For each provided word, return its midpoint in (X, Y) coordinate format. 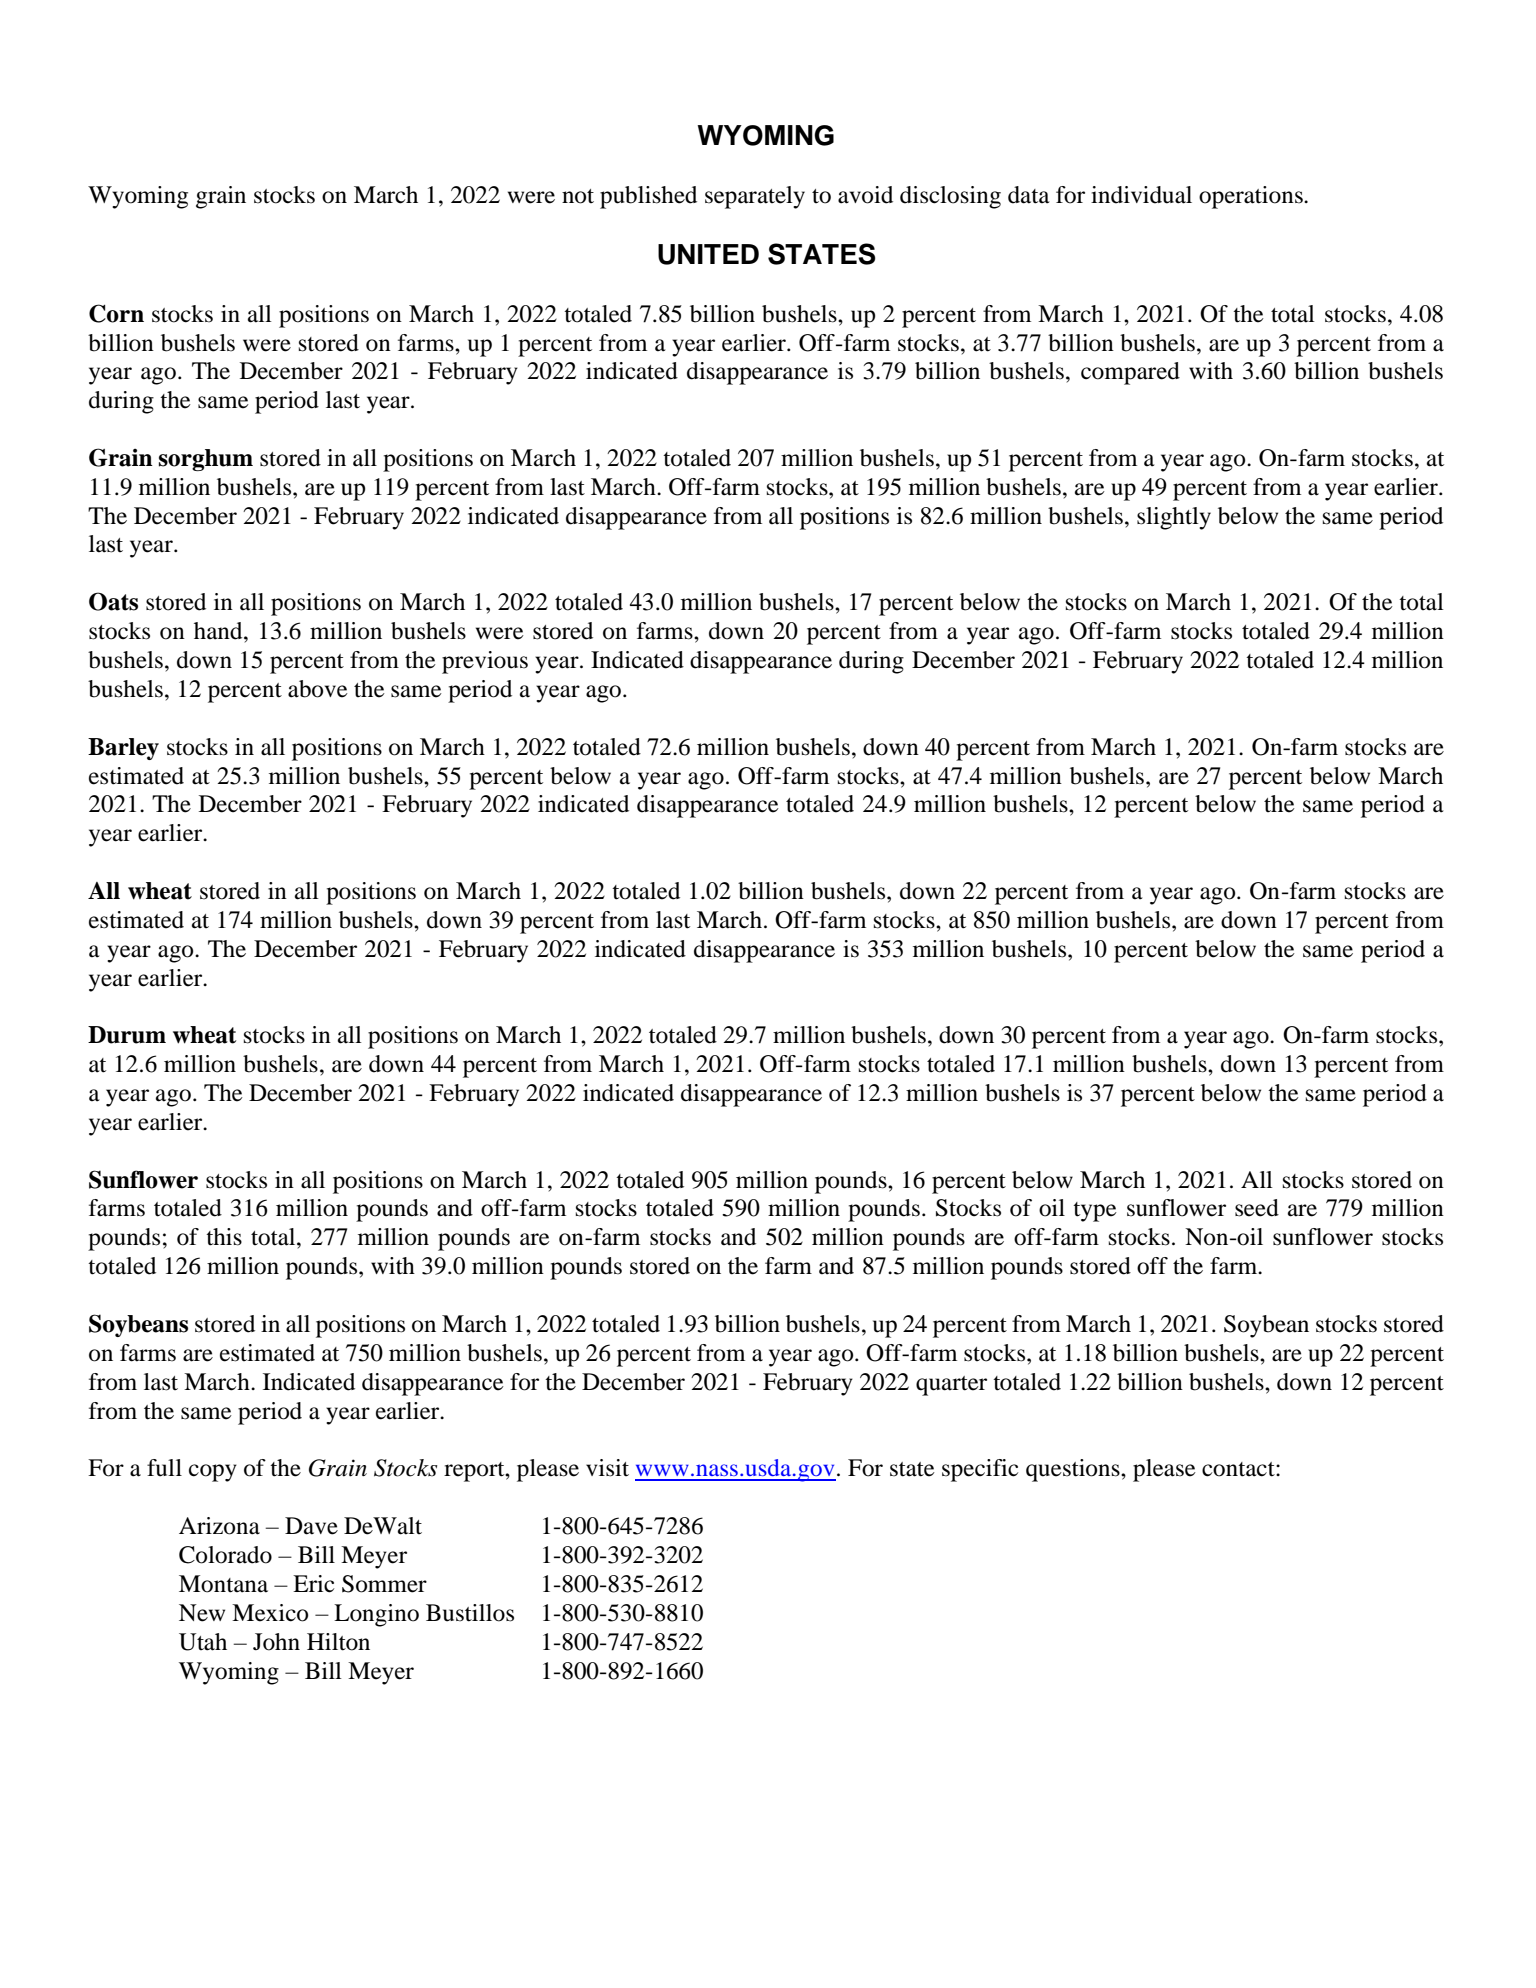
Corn (116, 313)
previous (485, 662)
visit (607, 1468)
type (1095, 1212)
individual (1141, 195)
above (318, 689)
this (224, 1237)
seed (1257, 1208)
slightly (1174, 518)
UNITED (708, 254)
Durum (127, 1035)
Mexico (270, 1613)
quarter (951, 1386)
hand (219, 631)
